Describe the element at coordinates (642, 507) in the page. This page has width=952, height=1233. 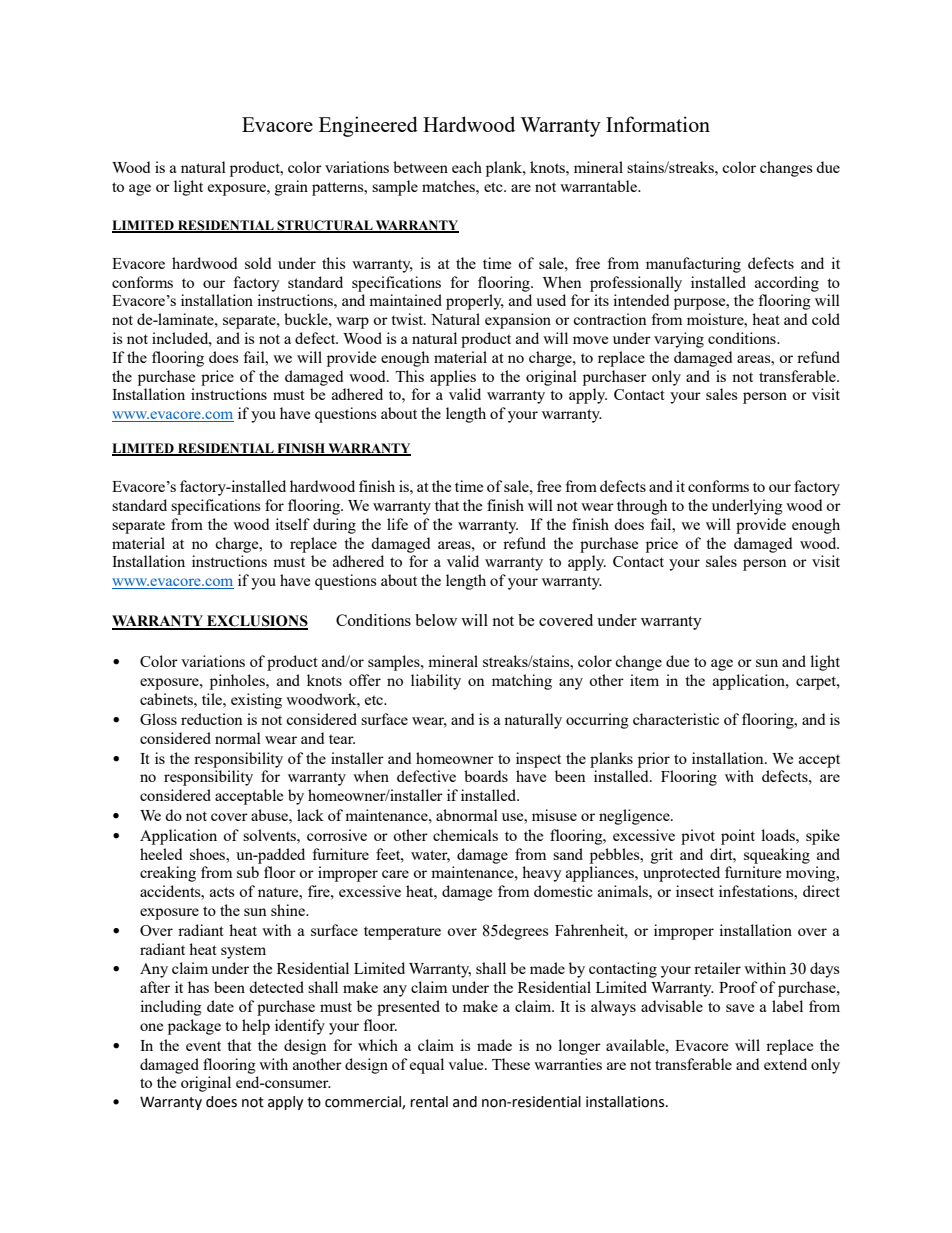
I see `through` at that location.
